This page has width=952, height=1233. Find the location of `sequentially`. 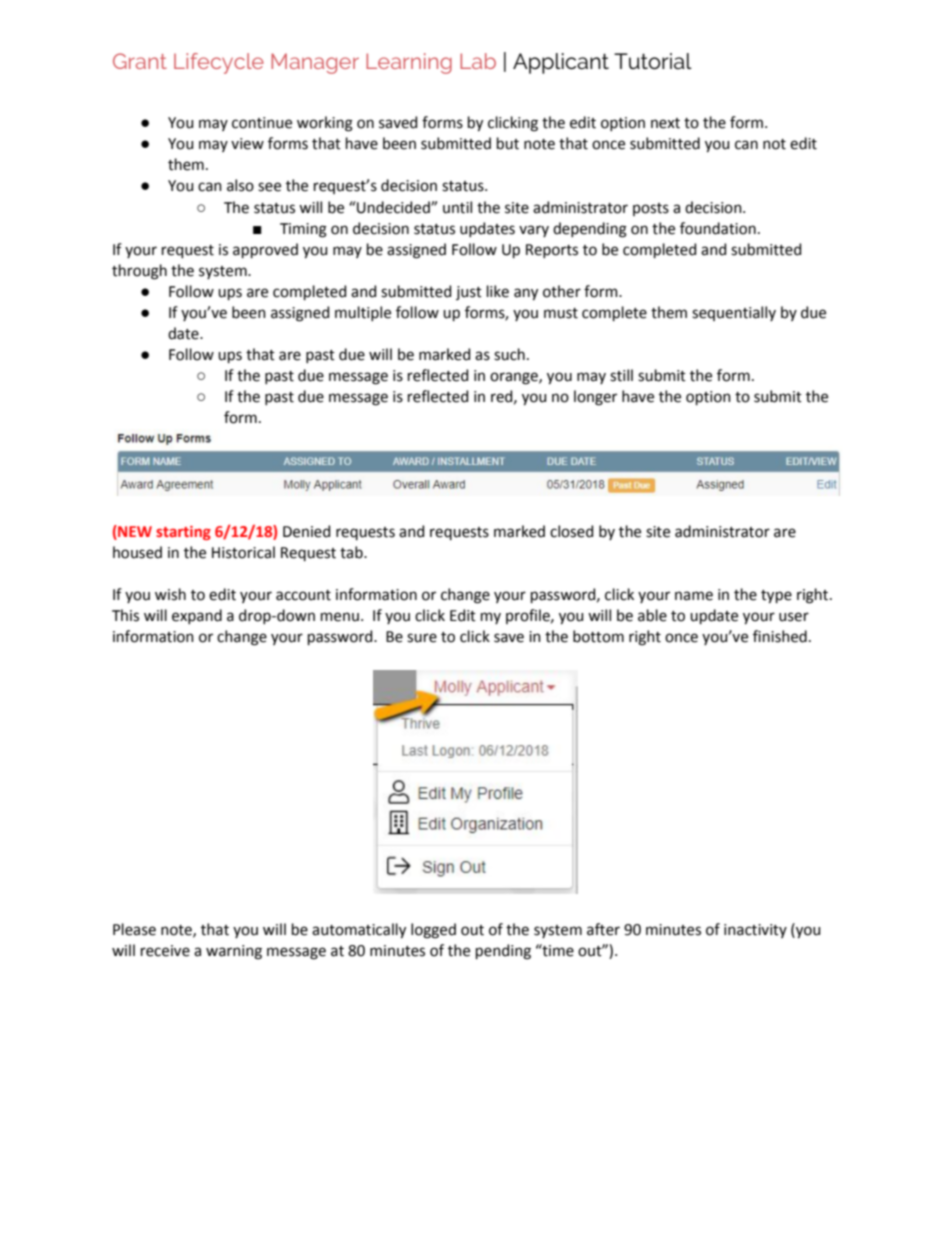

sequentially is located at coordinates (734, 313).
